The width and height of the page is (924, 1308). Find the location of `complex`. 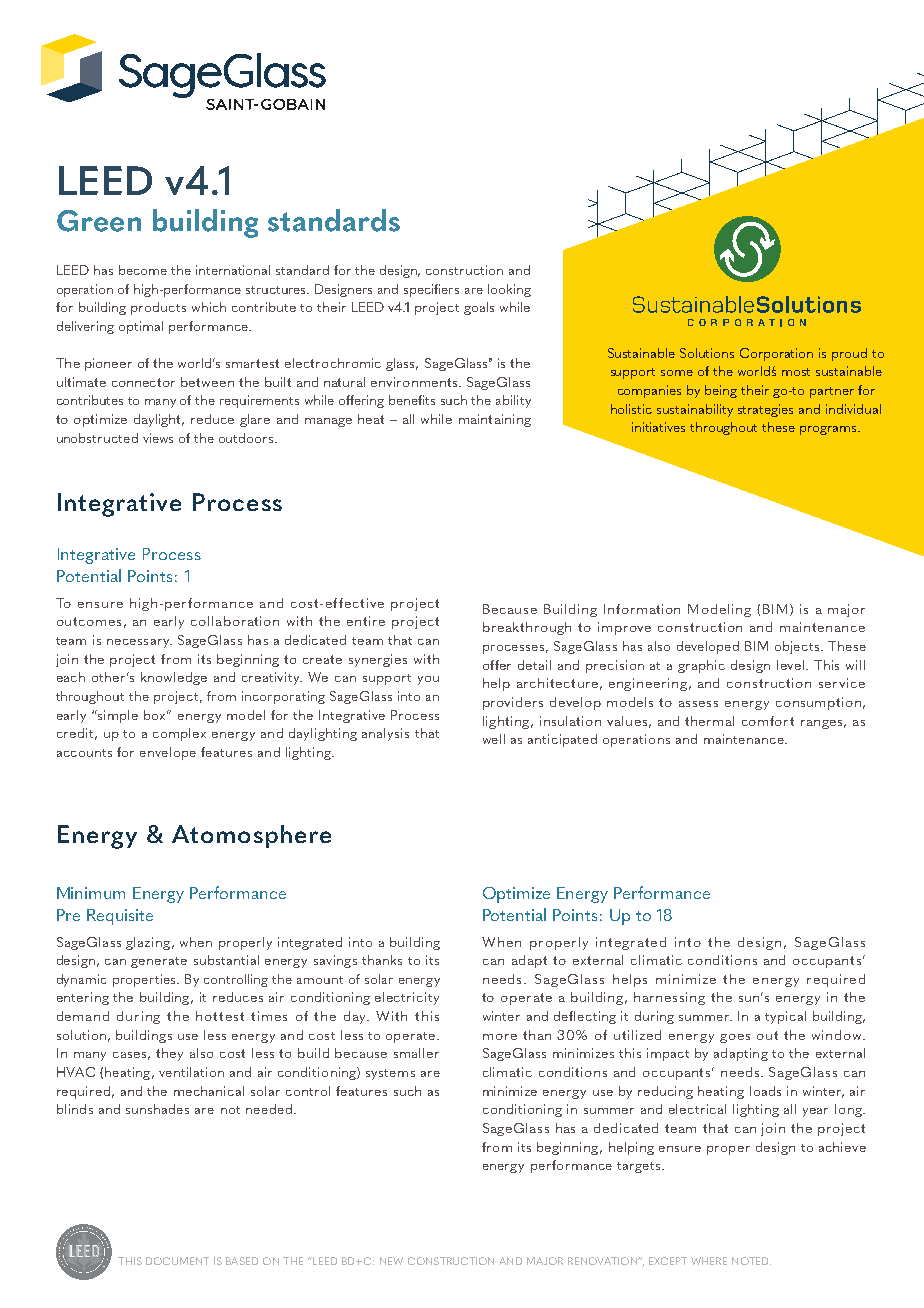

complex is located at coordinates (179, 734).
